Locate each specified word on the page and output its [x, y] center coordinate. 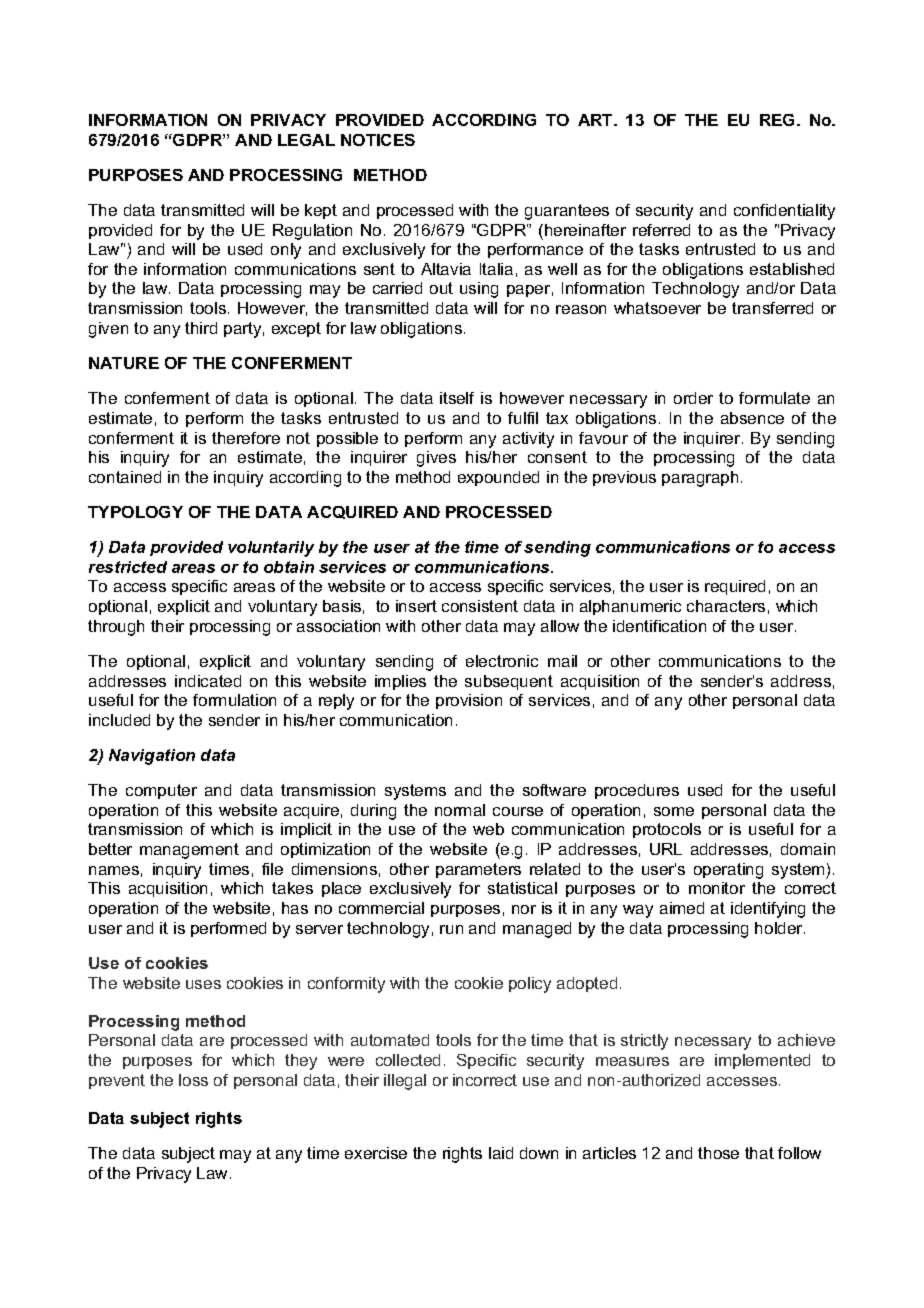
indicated [208, 681]
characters [726, 606]
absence [752, 418]
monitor [717, 888]
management [189, 851]
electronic [502, 661]
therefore [246, 438]
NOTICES [378, 140]
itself [457, 398]
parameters [478, 870]
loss [193, 1080]
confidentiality [784, 212]
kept [321, 211]
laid [501, 1153]
